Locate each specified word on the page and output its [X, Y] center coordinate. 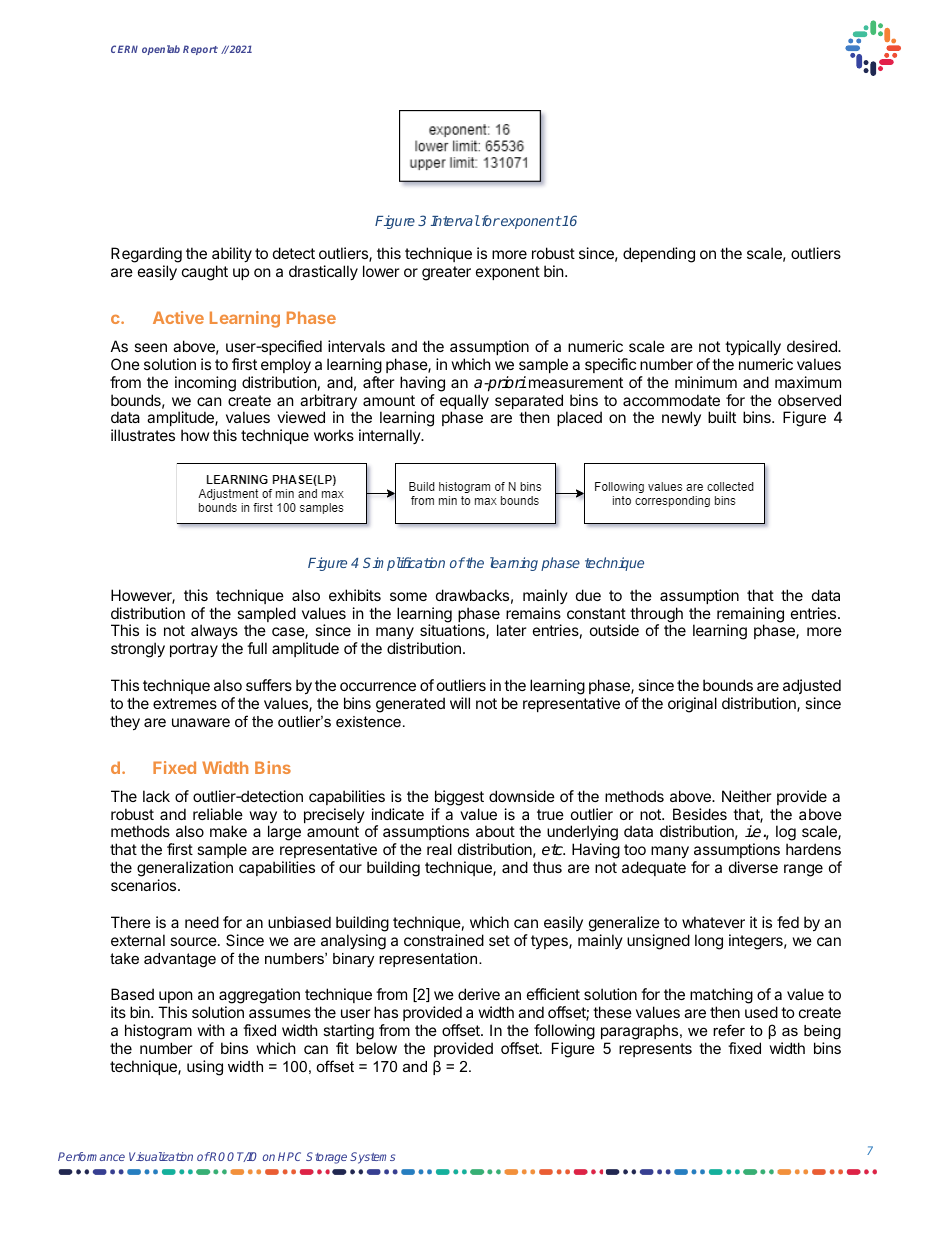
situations [453, 631]
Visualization [161, 1156]
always [214, 633]
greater [446, 273]
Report [200, 50]
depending [659, 255]
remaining [750, 616]
